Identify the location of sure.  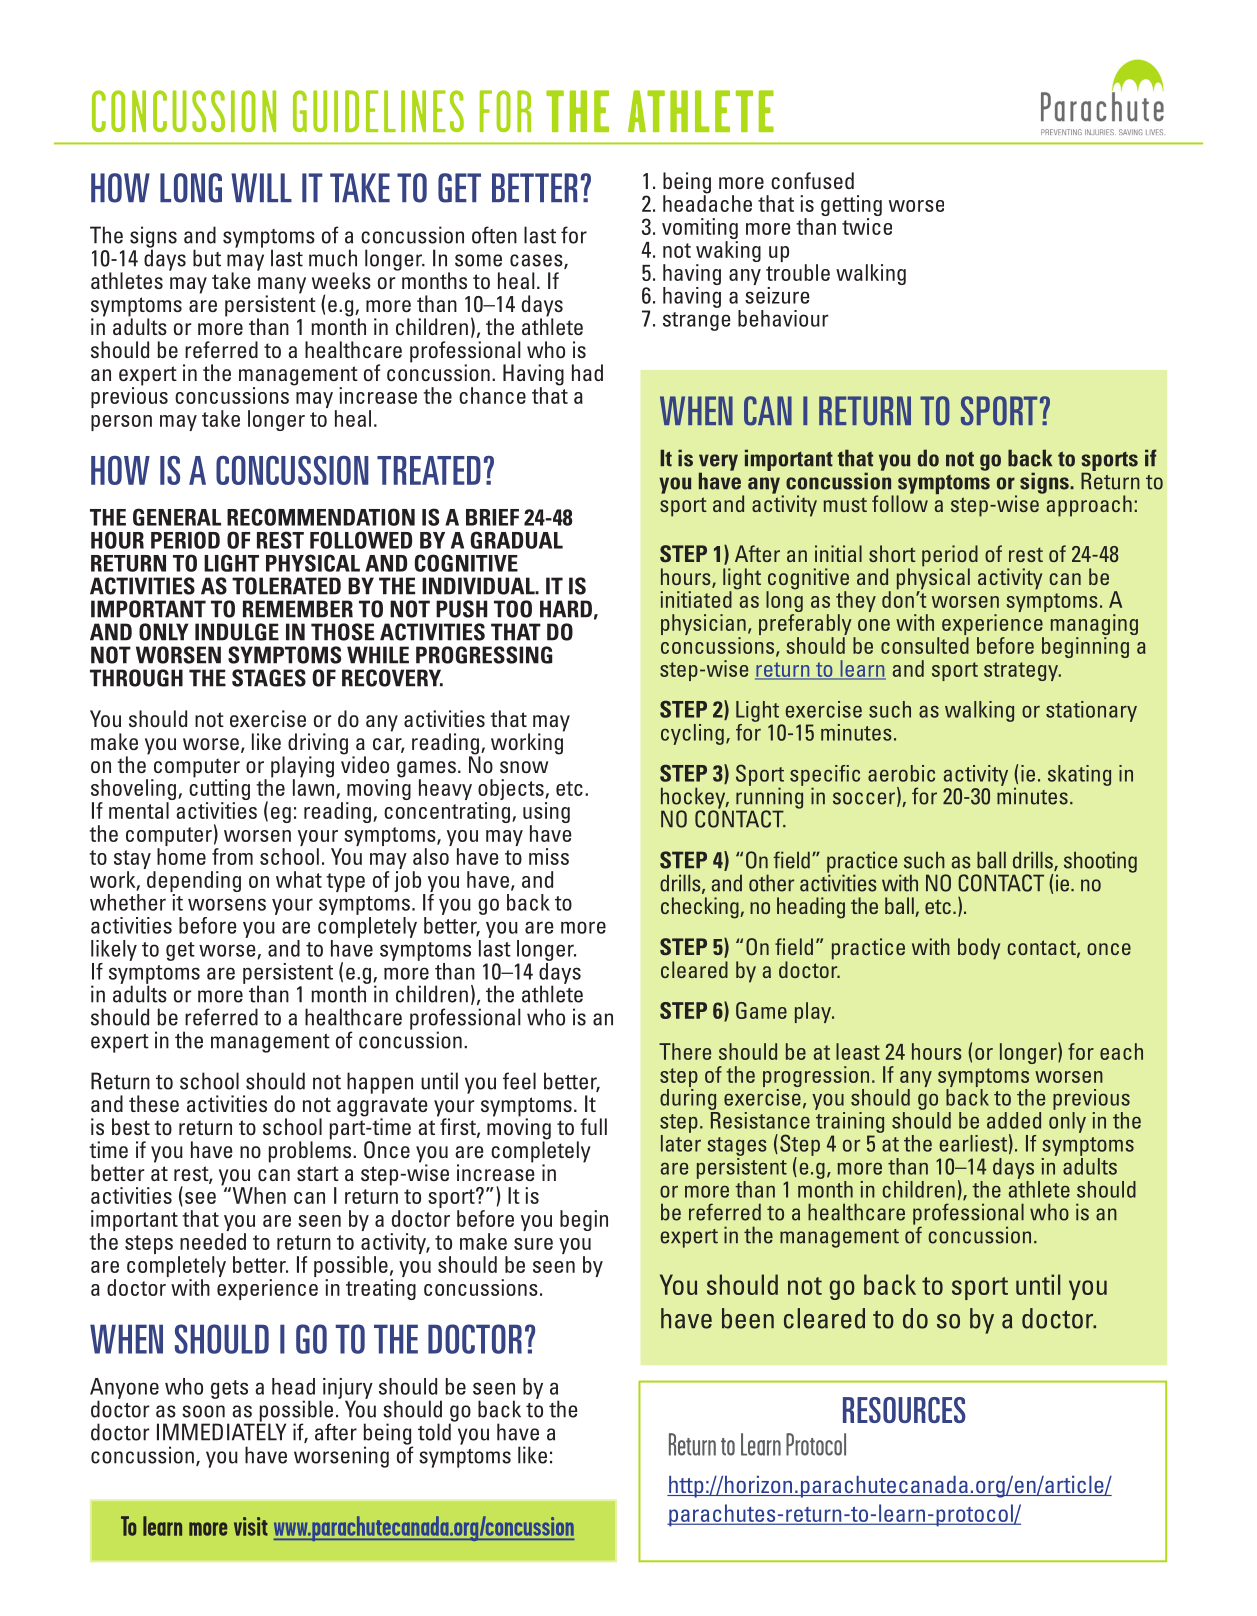
(533, 1244).
